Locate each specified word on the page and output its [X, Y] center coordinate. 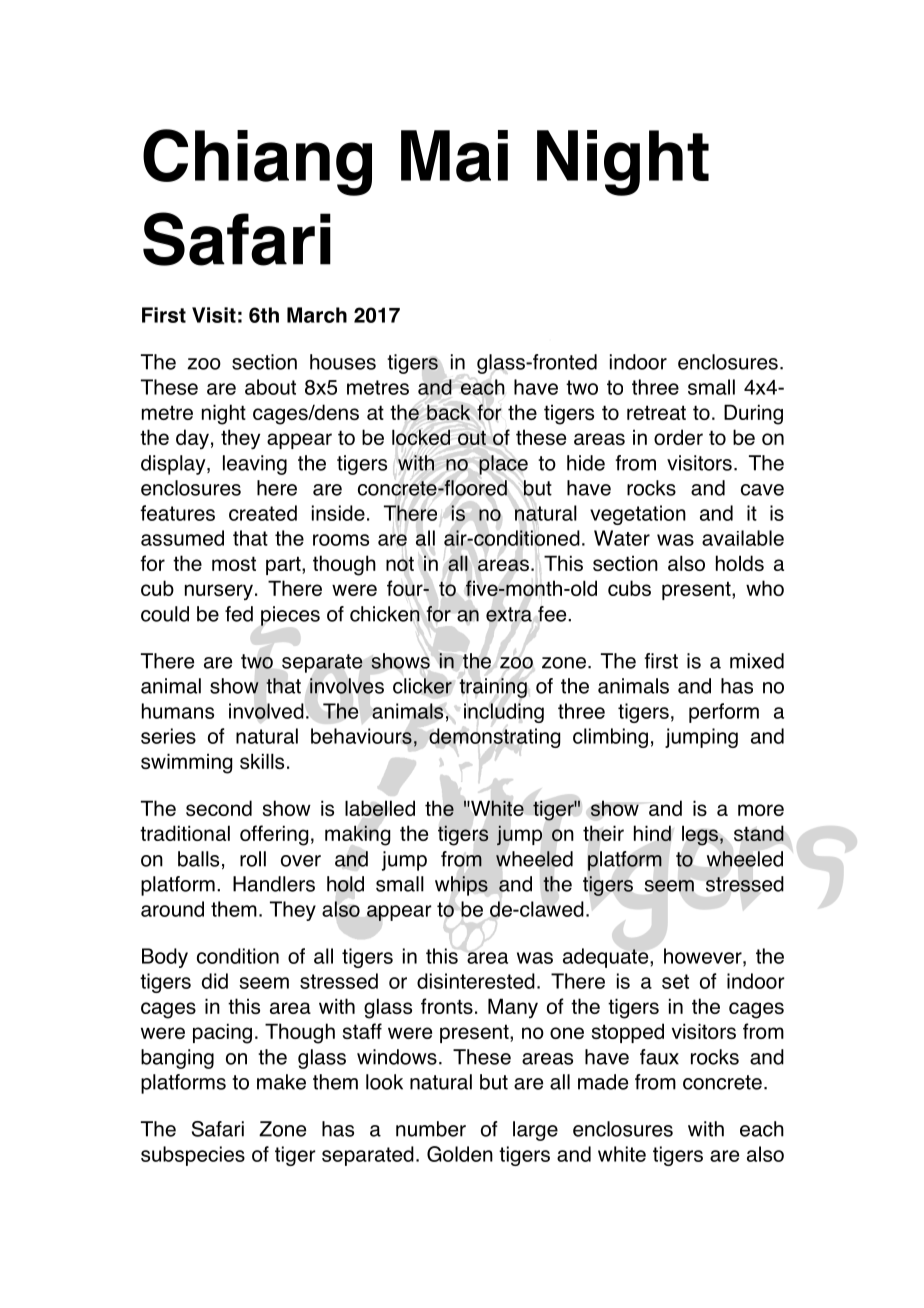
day [192, 439]
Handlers [274, 884]
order [678, 437]
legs [700, 835]
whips [461, 886]
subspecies [193, 1156]
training [493, 688]
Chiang [257, 162]
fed [239, 614]
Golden [460, 1154]
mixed [757, 661]
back [448, 412]
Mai [454, 156]
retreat [656, 412]
